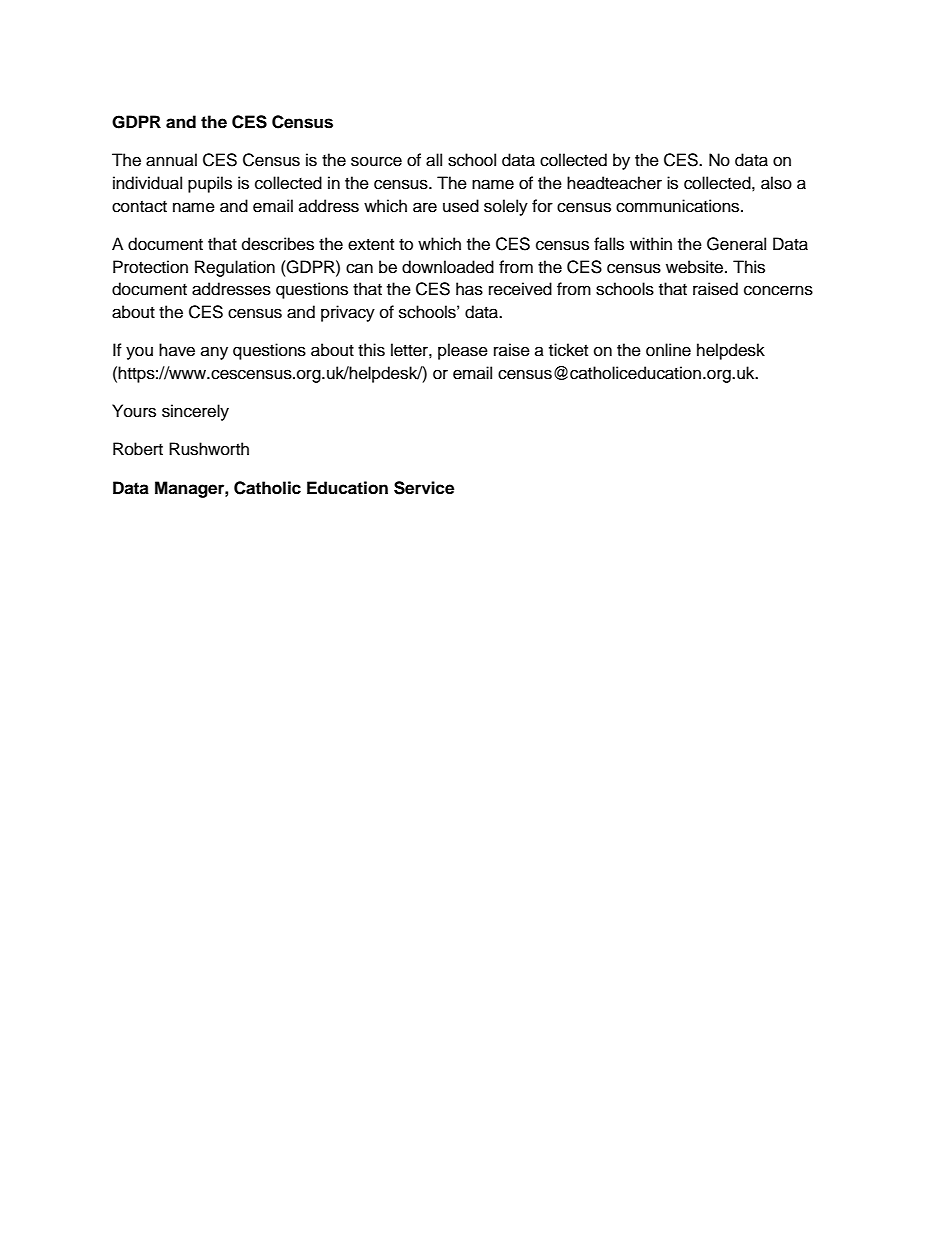 The image size is (952, 1233). Describe the element at coordinates (463, 351) in the page. I see `please` at that location.
